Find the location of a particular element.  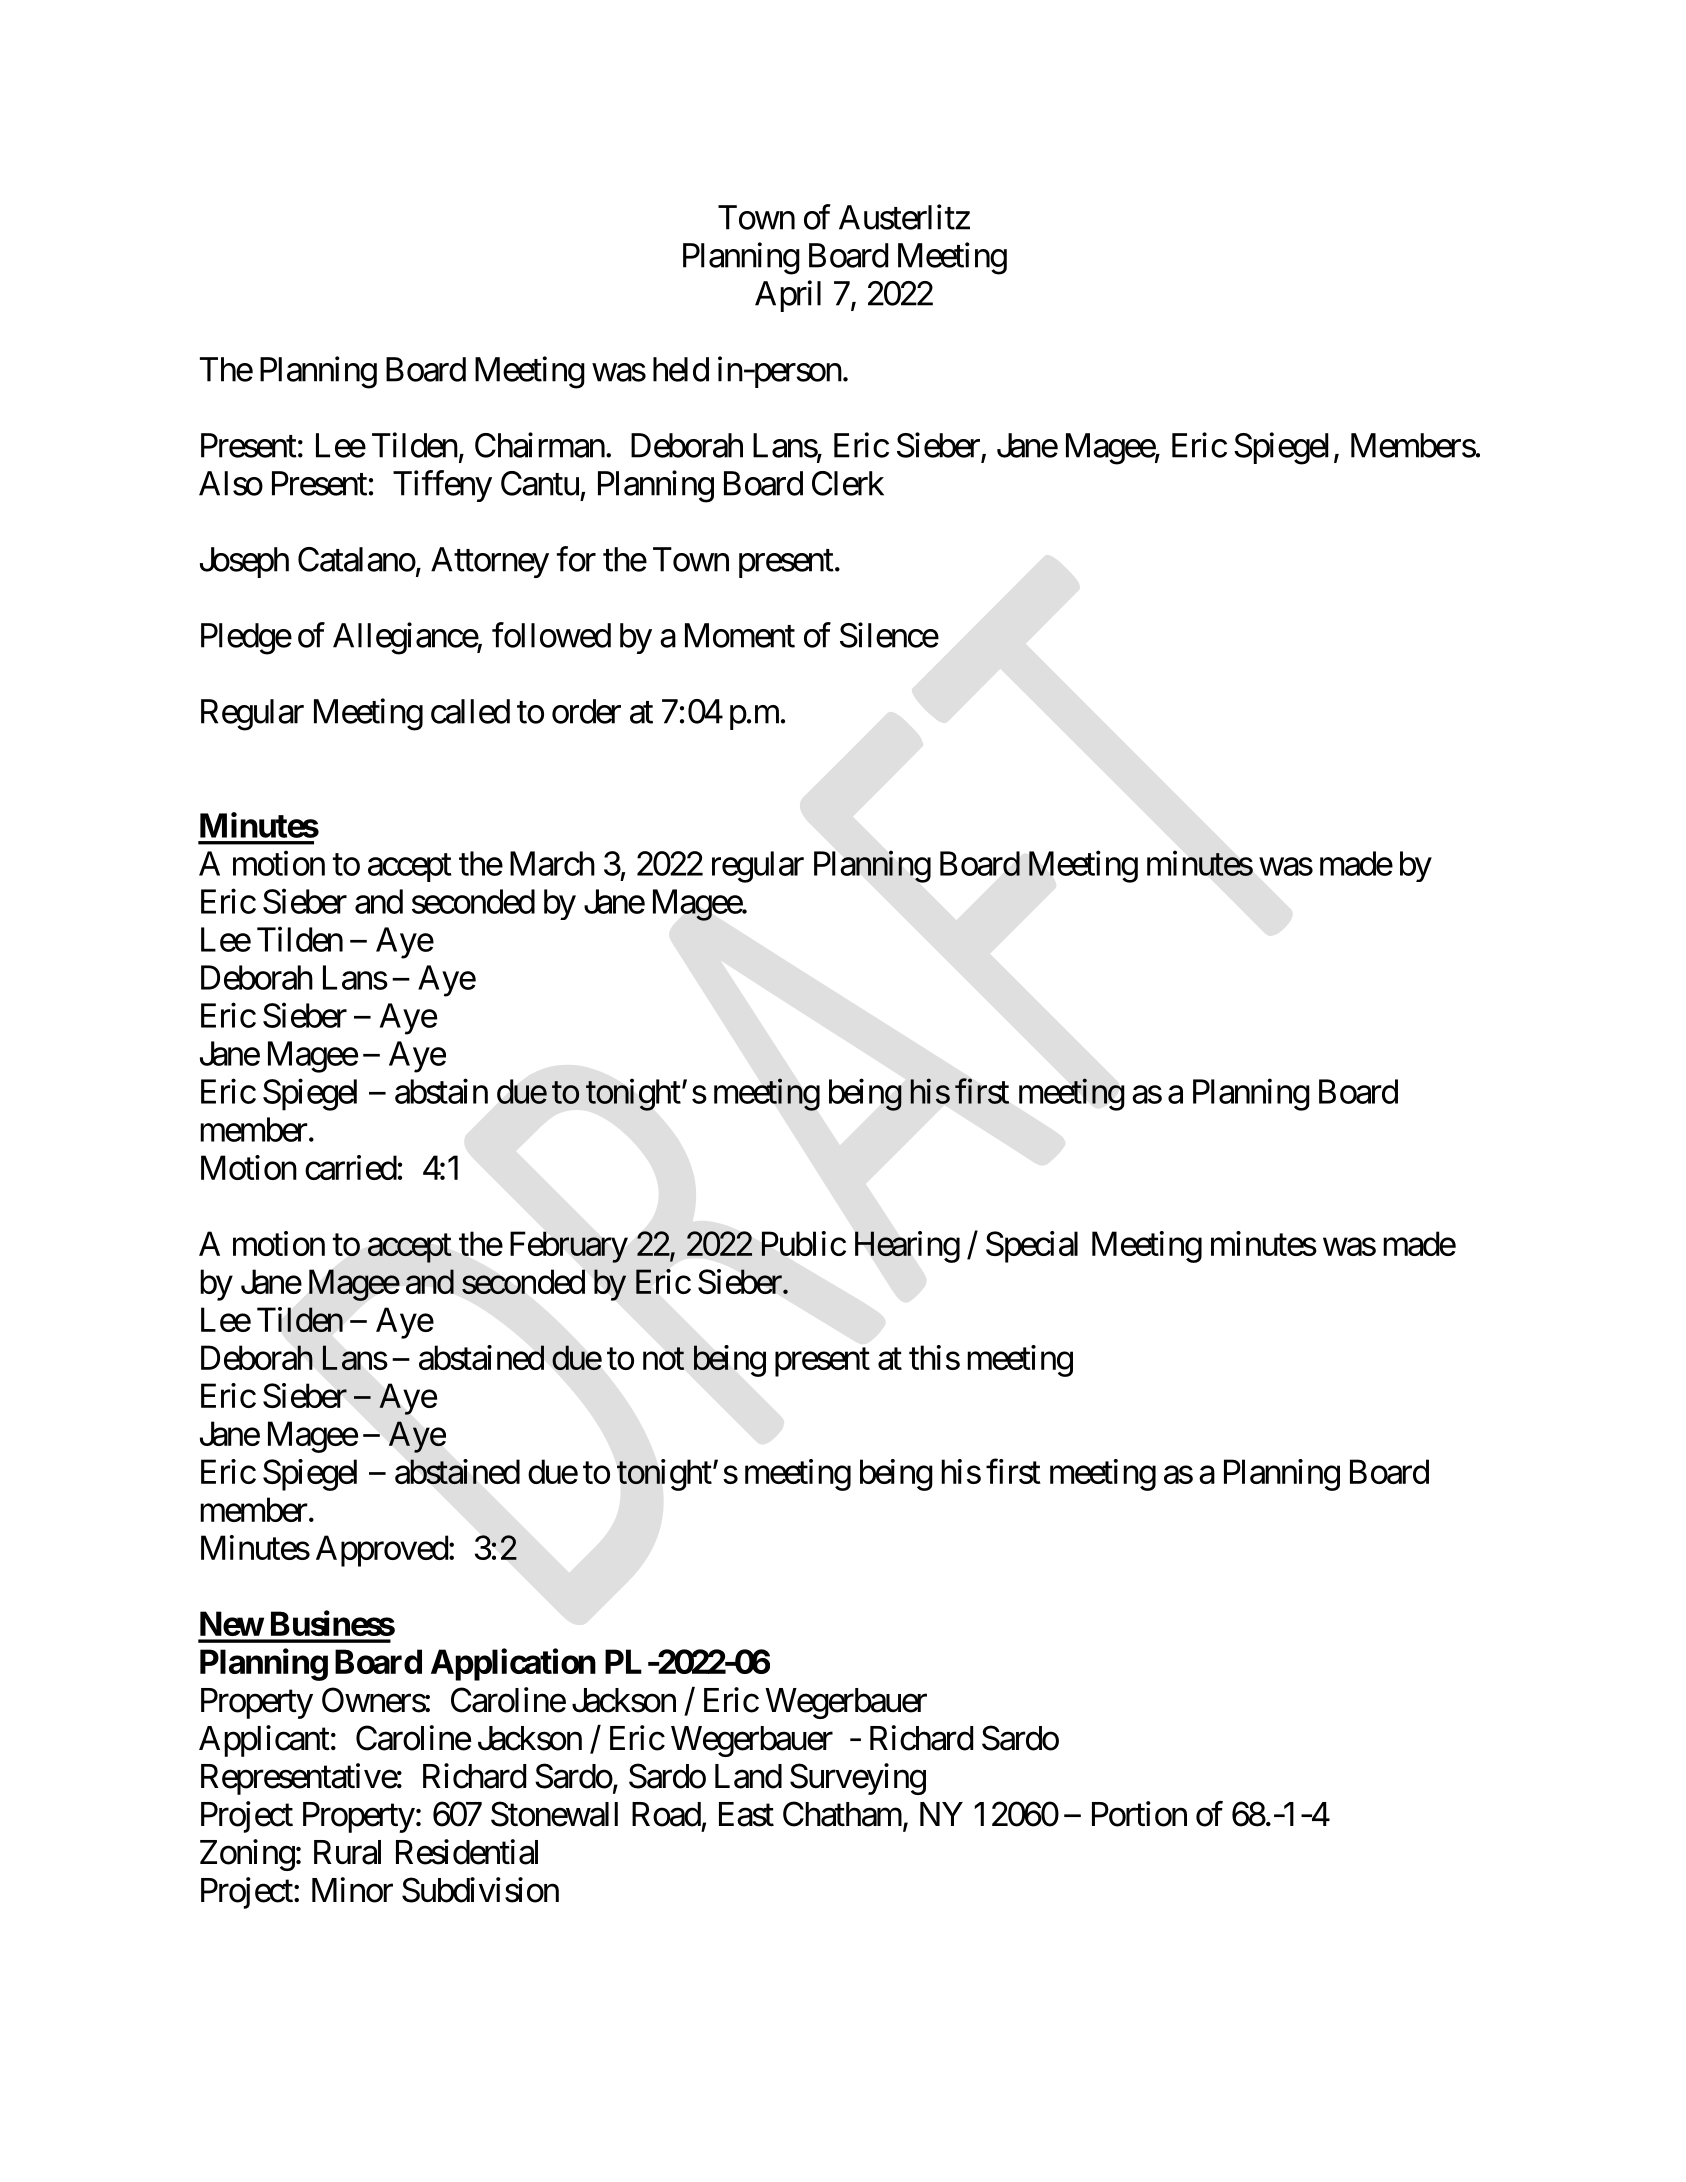

Approved is located at coordinates (382, 1551).
